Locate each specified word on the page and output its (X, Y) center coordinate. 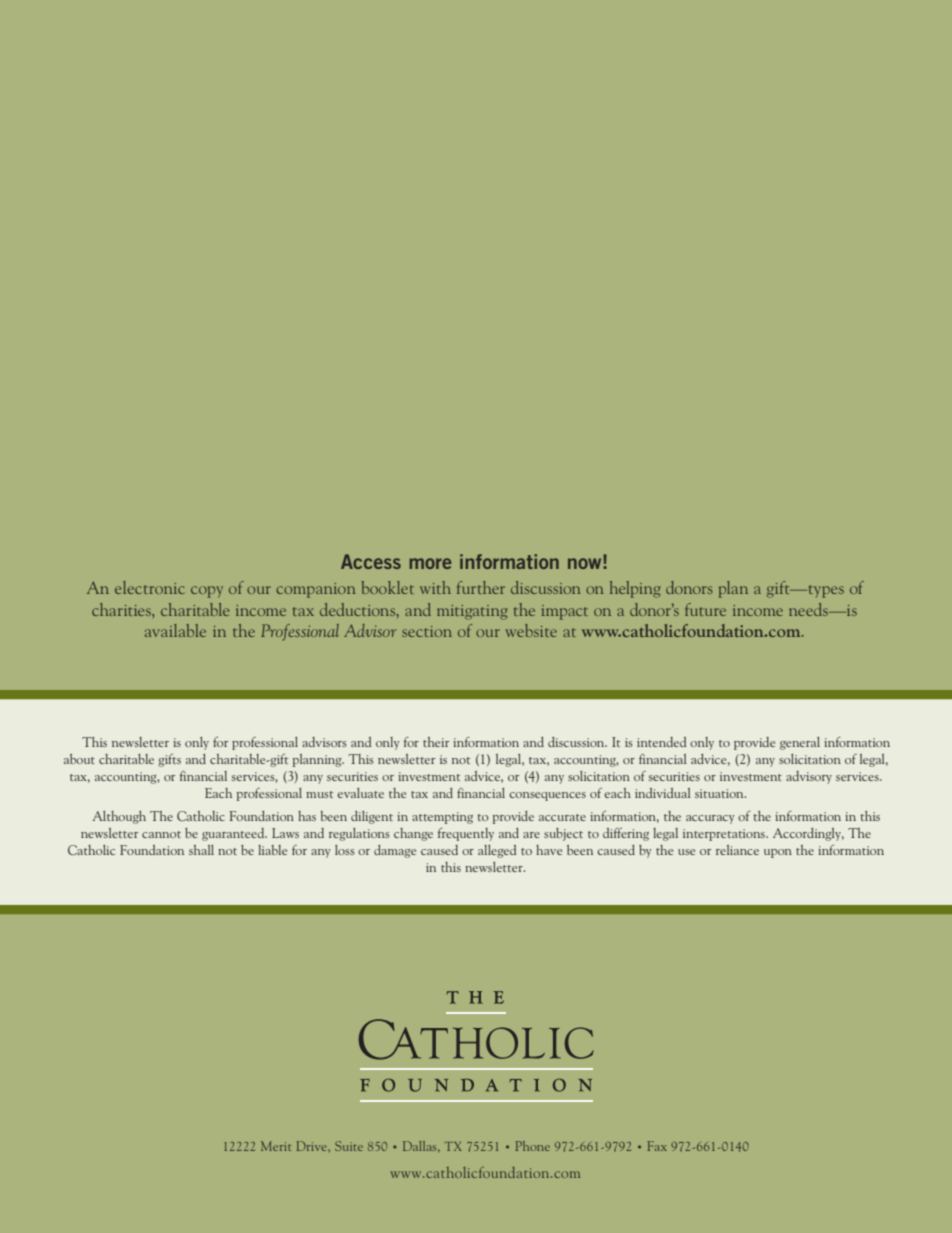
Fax (657, 1146)
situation (720, 793)
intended (661, 742)
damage (395, 851)
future (705, 609)
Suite (349, 1146)
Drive (313, 1146)
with (435, 587)
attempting (442, 818)
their (436, 742)
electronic (149, 587)
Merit (276, 1146)
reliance (737, 850)
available (175, 630)
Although (119, 817)
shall (201, 850)
